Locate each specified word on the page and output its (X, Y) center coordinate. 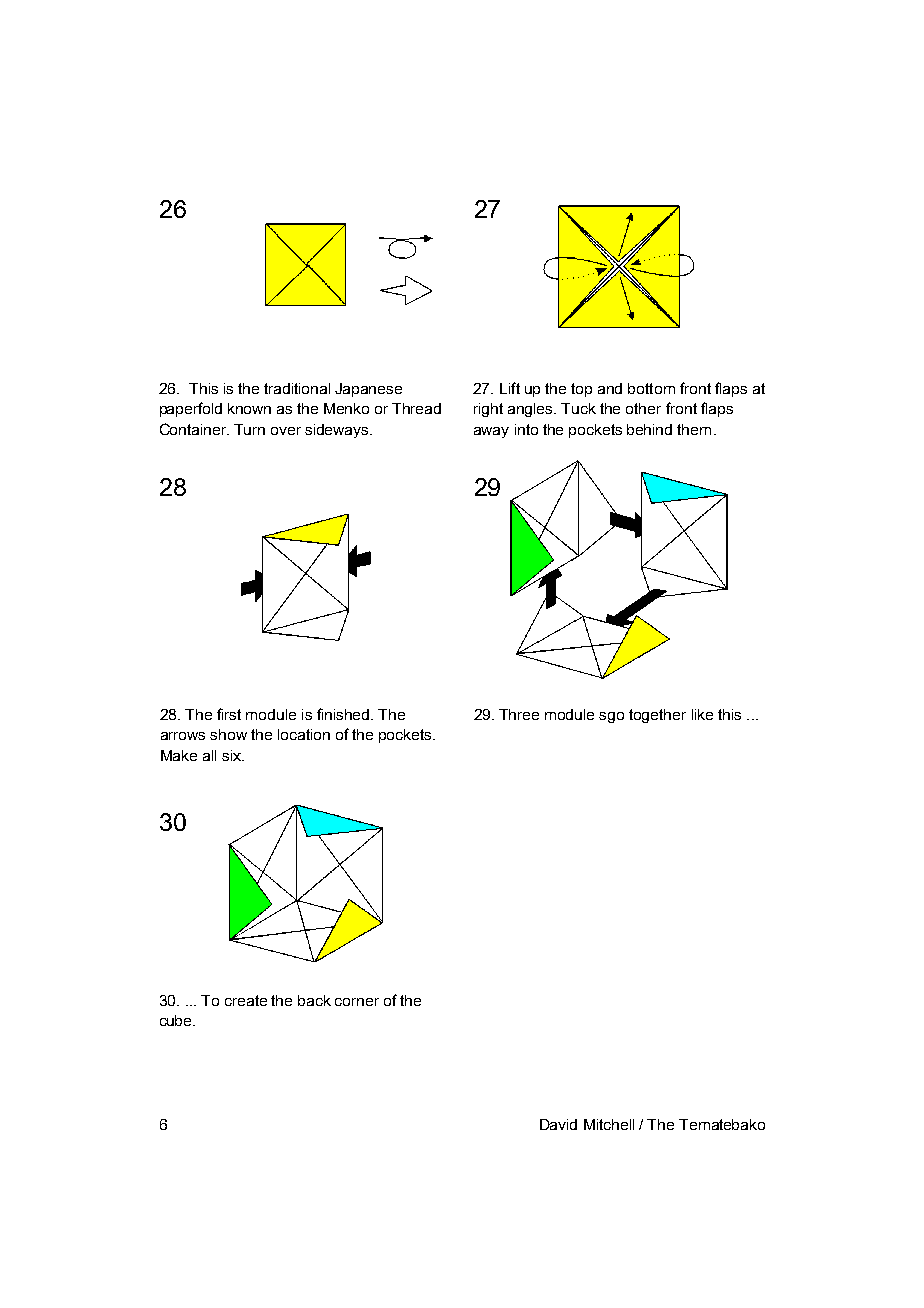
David (558, 1124)
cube (177, 1020)
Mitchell (609, 1124)
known (249, 408)
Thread (416, 408)
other (643, 408)
